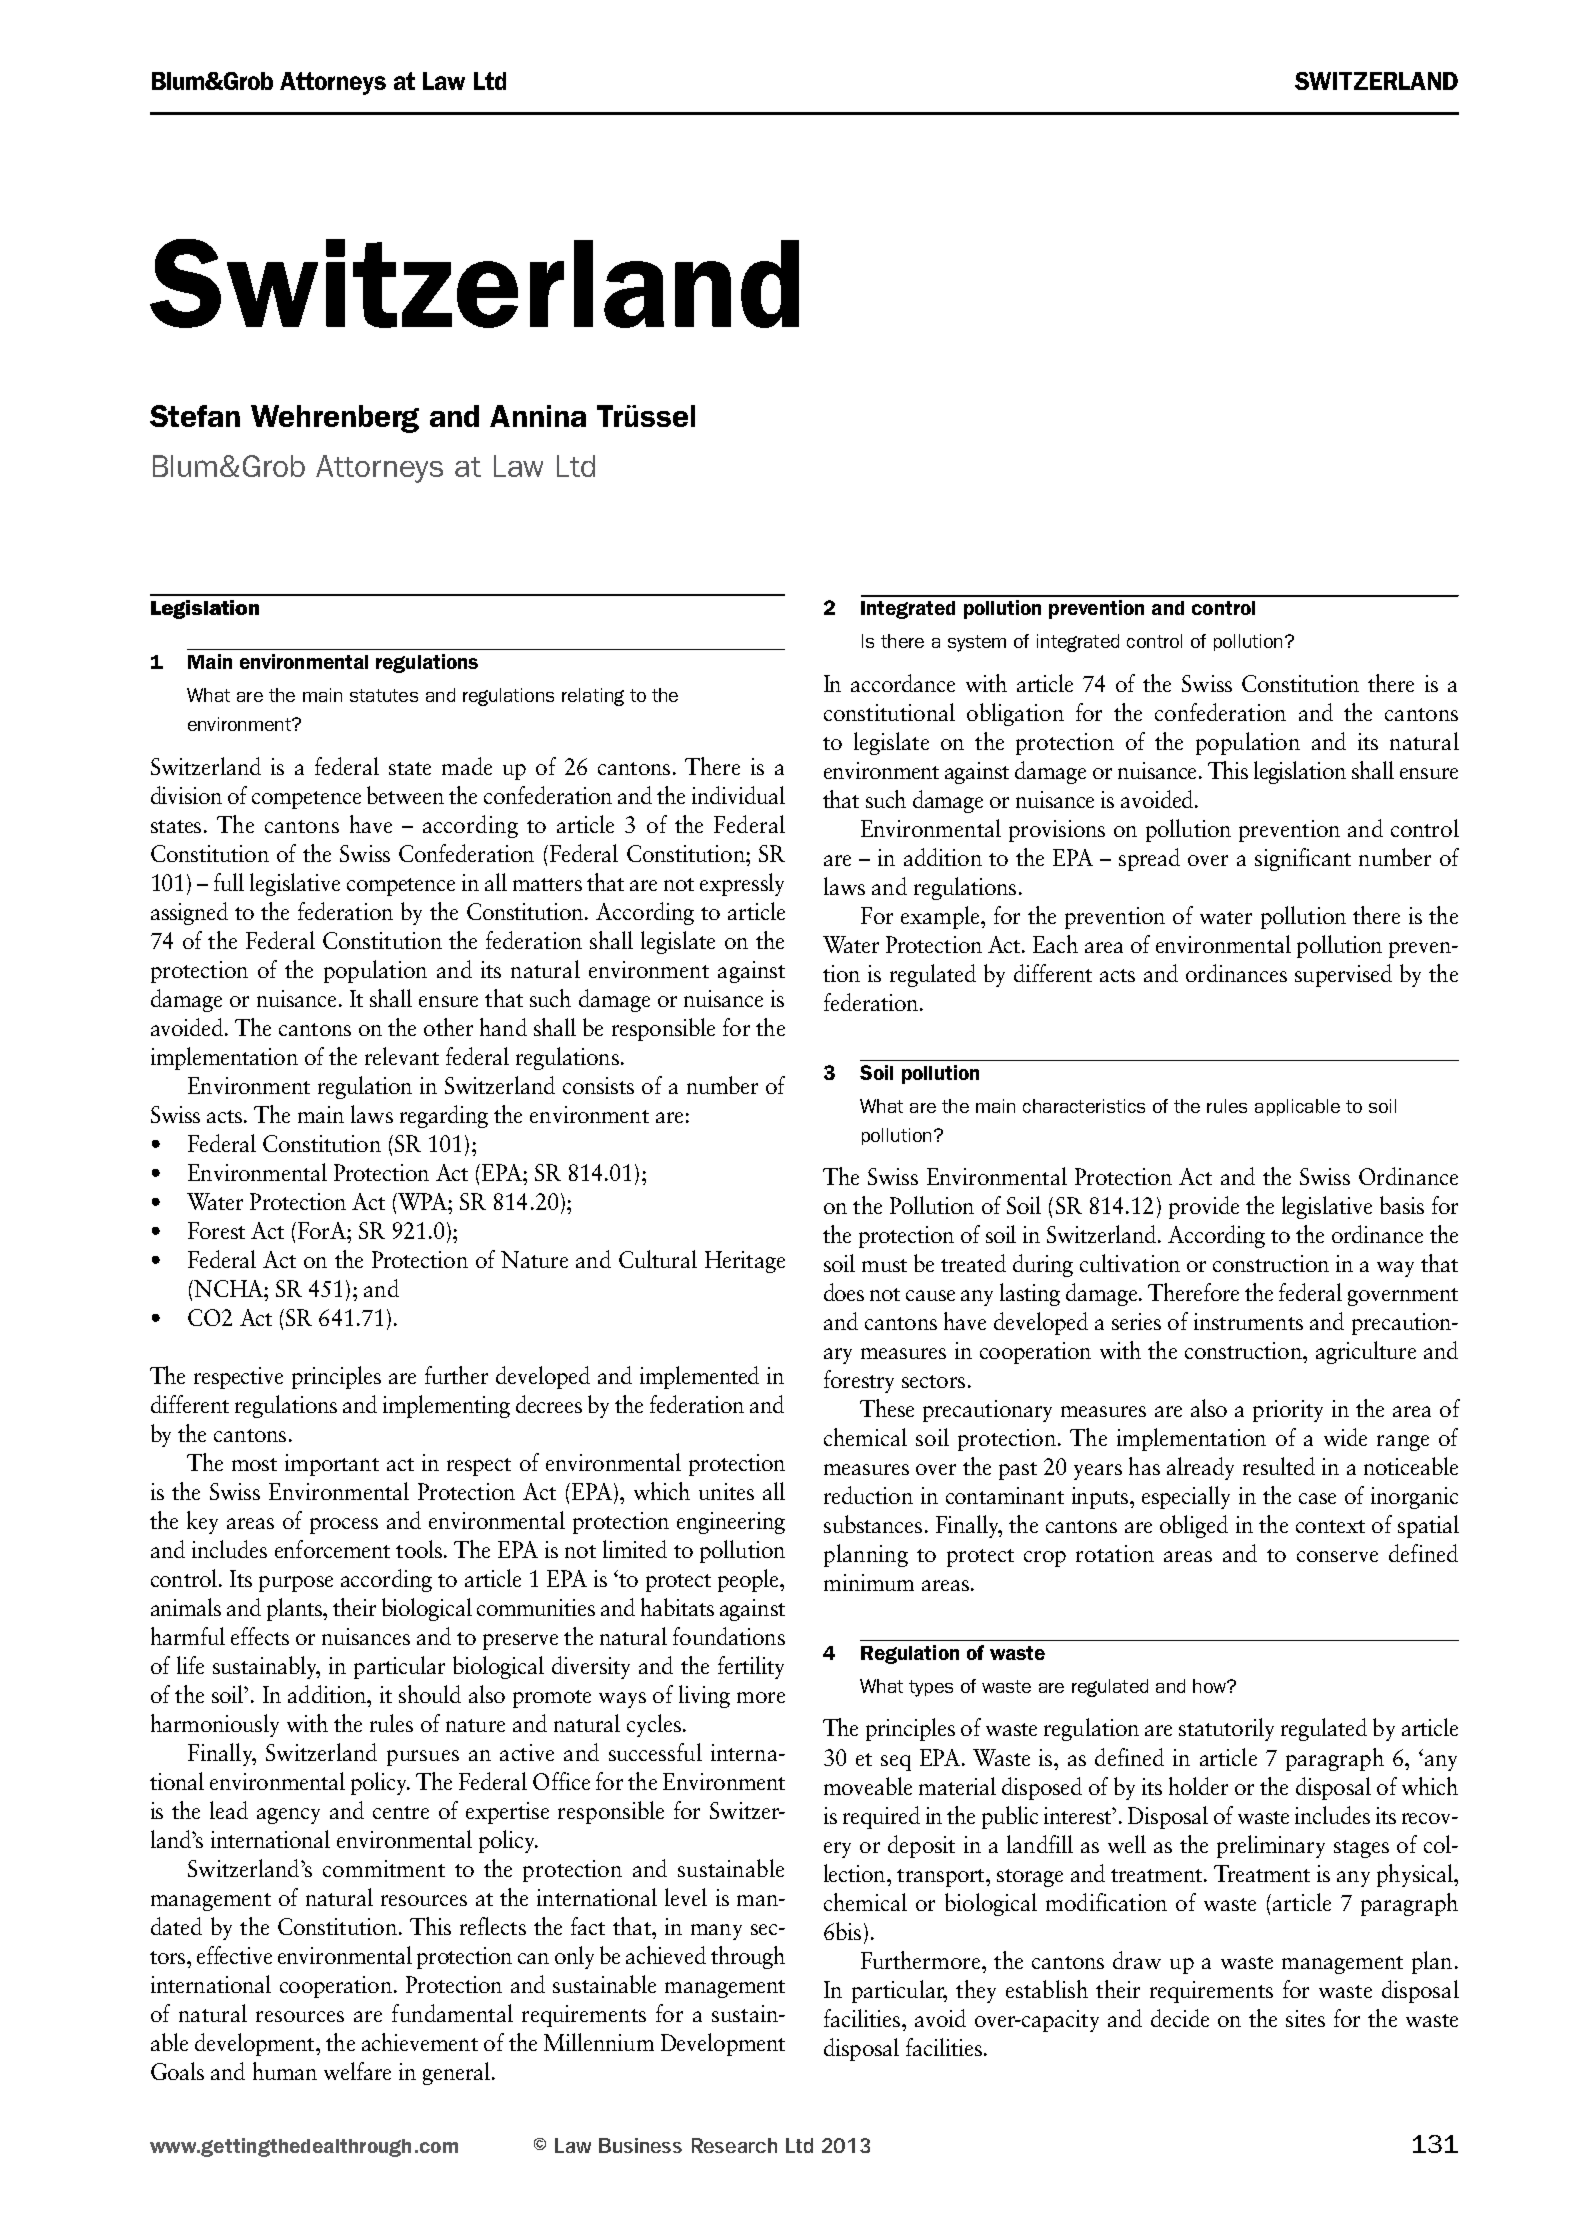  Describe the element at coordinates (734, 2145) in the document. I see `Research` at that location.
